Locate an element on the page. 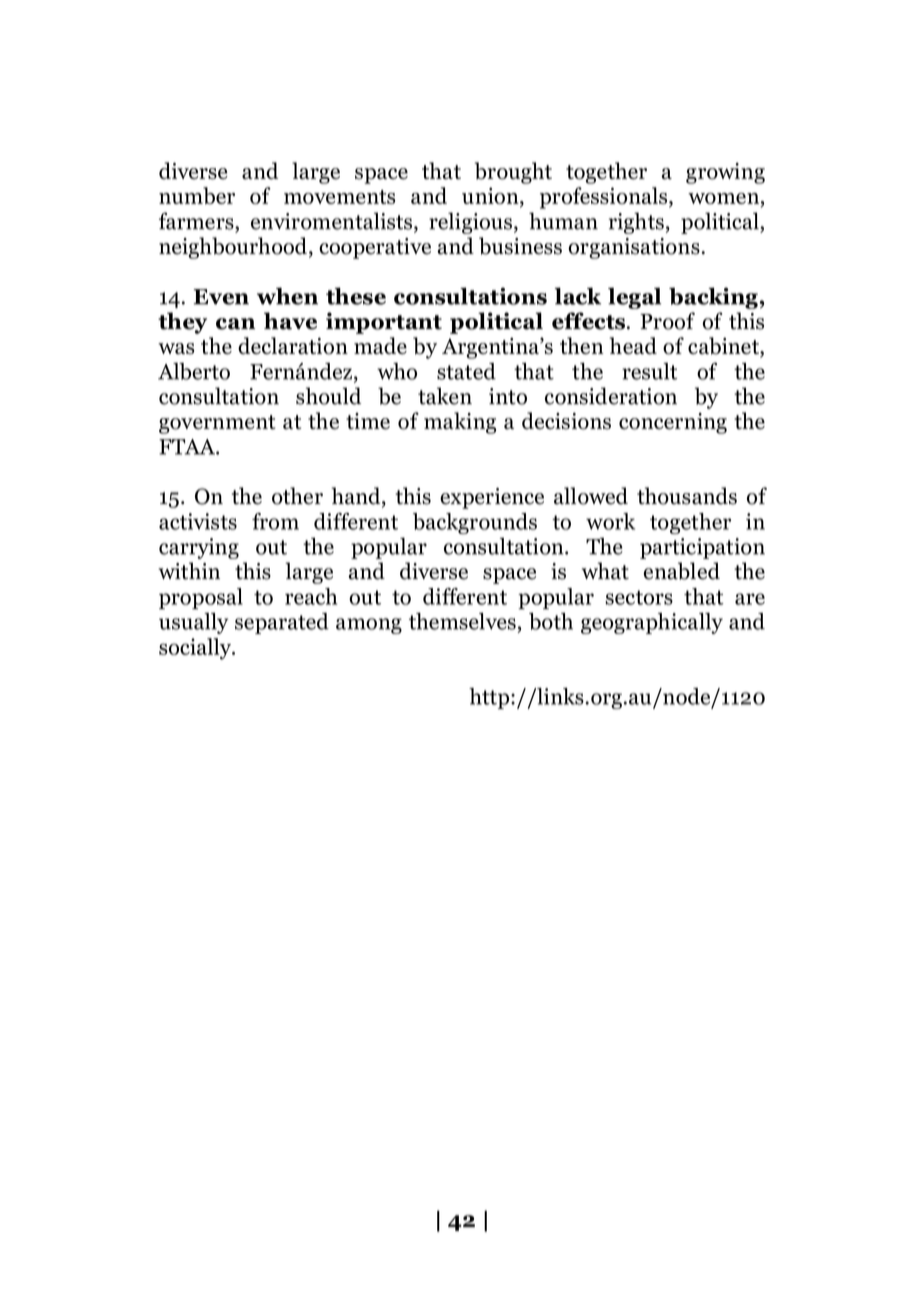 The width and height of the document is (924, 1311). growing is located at coordinates (725, 173).
